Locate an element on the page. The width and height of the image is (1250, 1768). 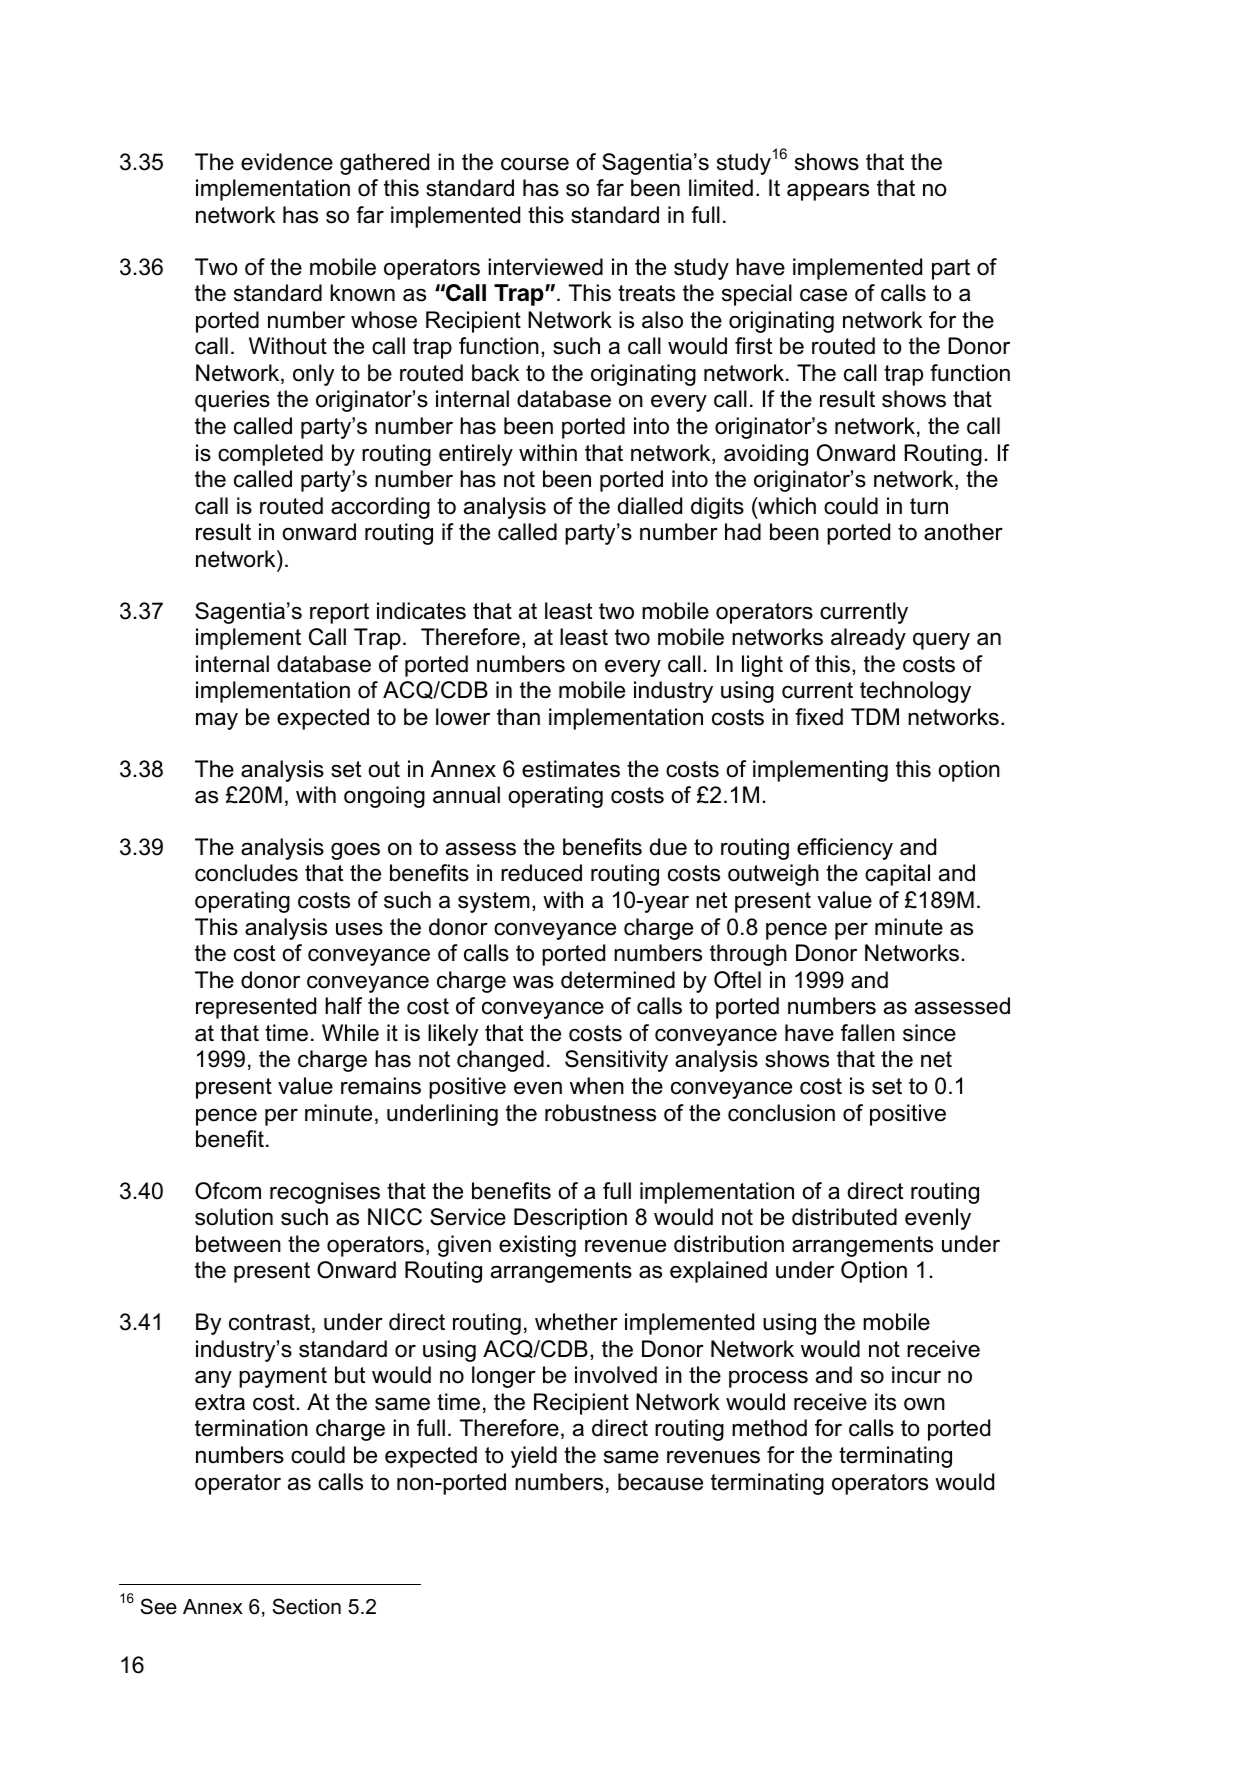
Section is located at coordinates (306, 1606).
